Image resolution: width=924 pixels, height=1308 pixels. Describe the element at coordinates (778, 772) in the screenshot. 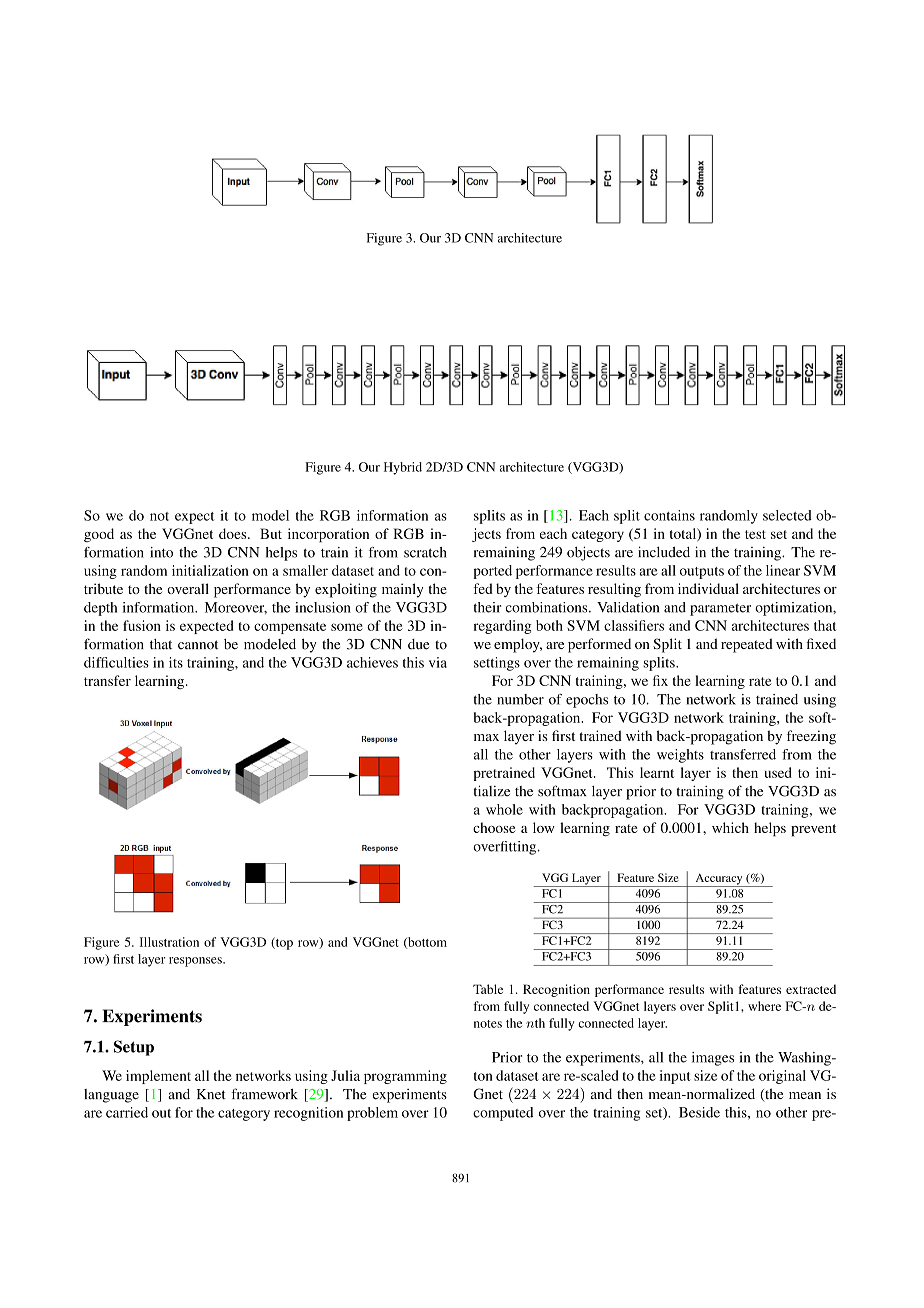

I see `used` at that location.
